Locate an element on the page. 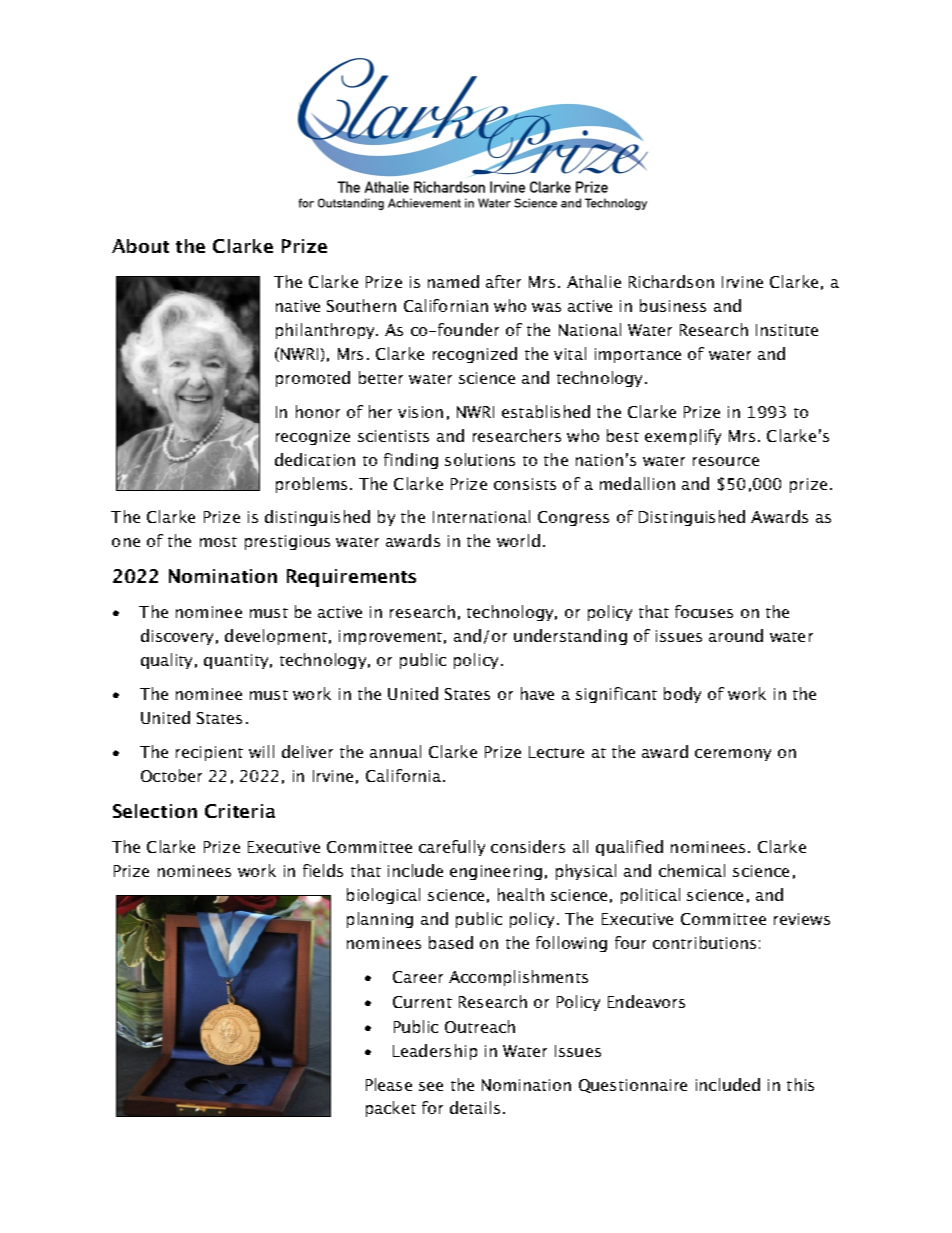 This image has width=952, height=1233. engineering is located at coordinates (496, 872).
